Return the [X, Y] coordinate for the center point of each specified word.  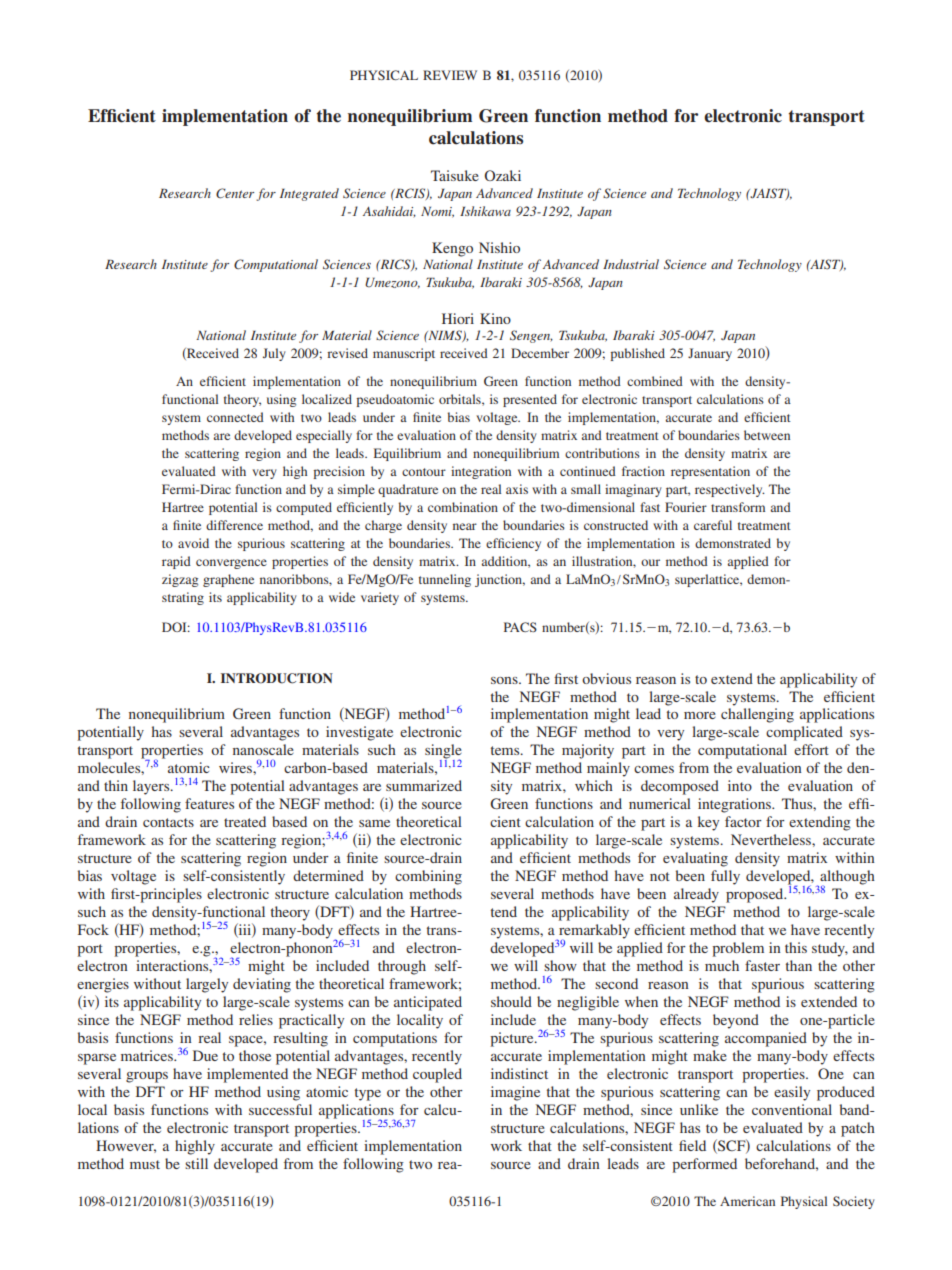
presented [530, 400]
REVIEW [450, 75]
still [196, 1163]
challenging [757, 715]
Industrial [631, 264]
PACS [520, 627]
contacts [168, 822]
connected [235, 417]
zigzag [180, 580]
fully [725, 877]
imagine [515, 1093]
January [710, 354]
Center [235, 193]
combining [428, 877]
